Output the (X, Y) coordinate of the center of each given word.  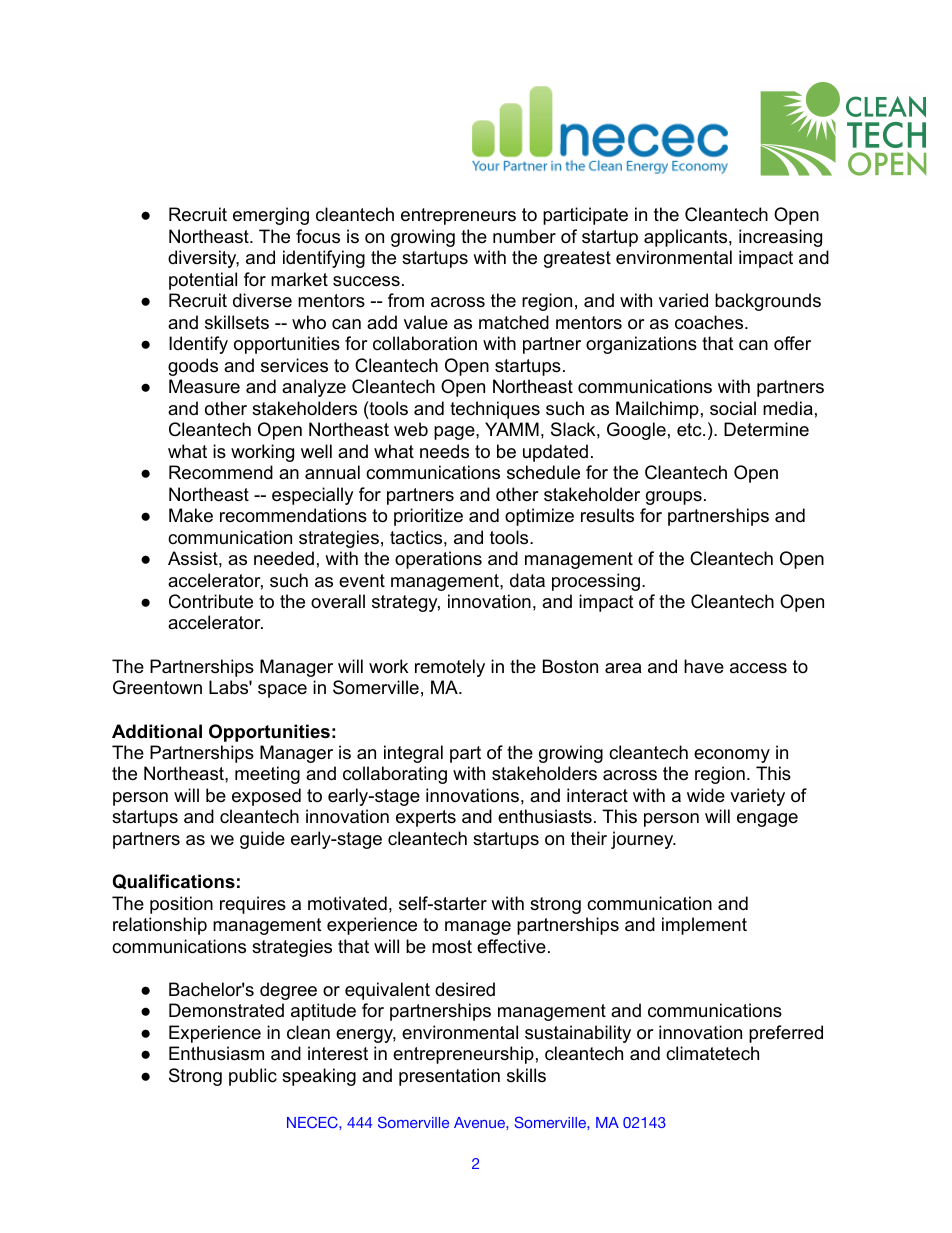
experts (426, 818)
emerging (271, 216)
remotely (450, 668)
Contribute (211, 601)
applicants (685, 238)
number (524, 236)
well (316, 451)
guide (262, 840)
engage (767, 820)
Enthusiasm (216, 1053)
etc (690, 429)
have (704, 666)
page (455, 433)
